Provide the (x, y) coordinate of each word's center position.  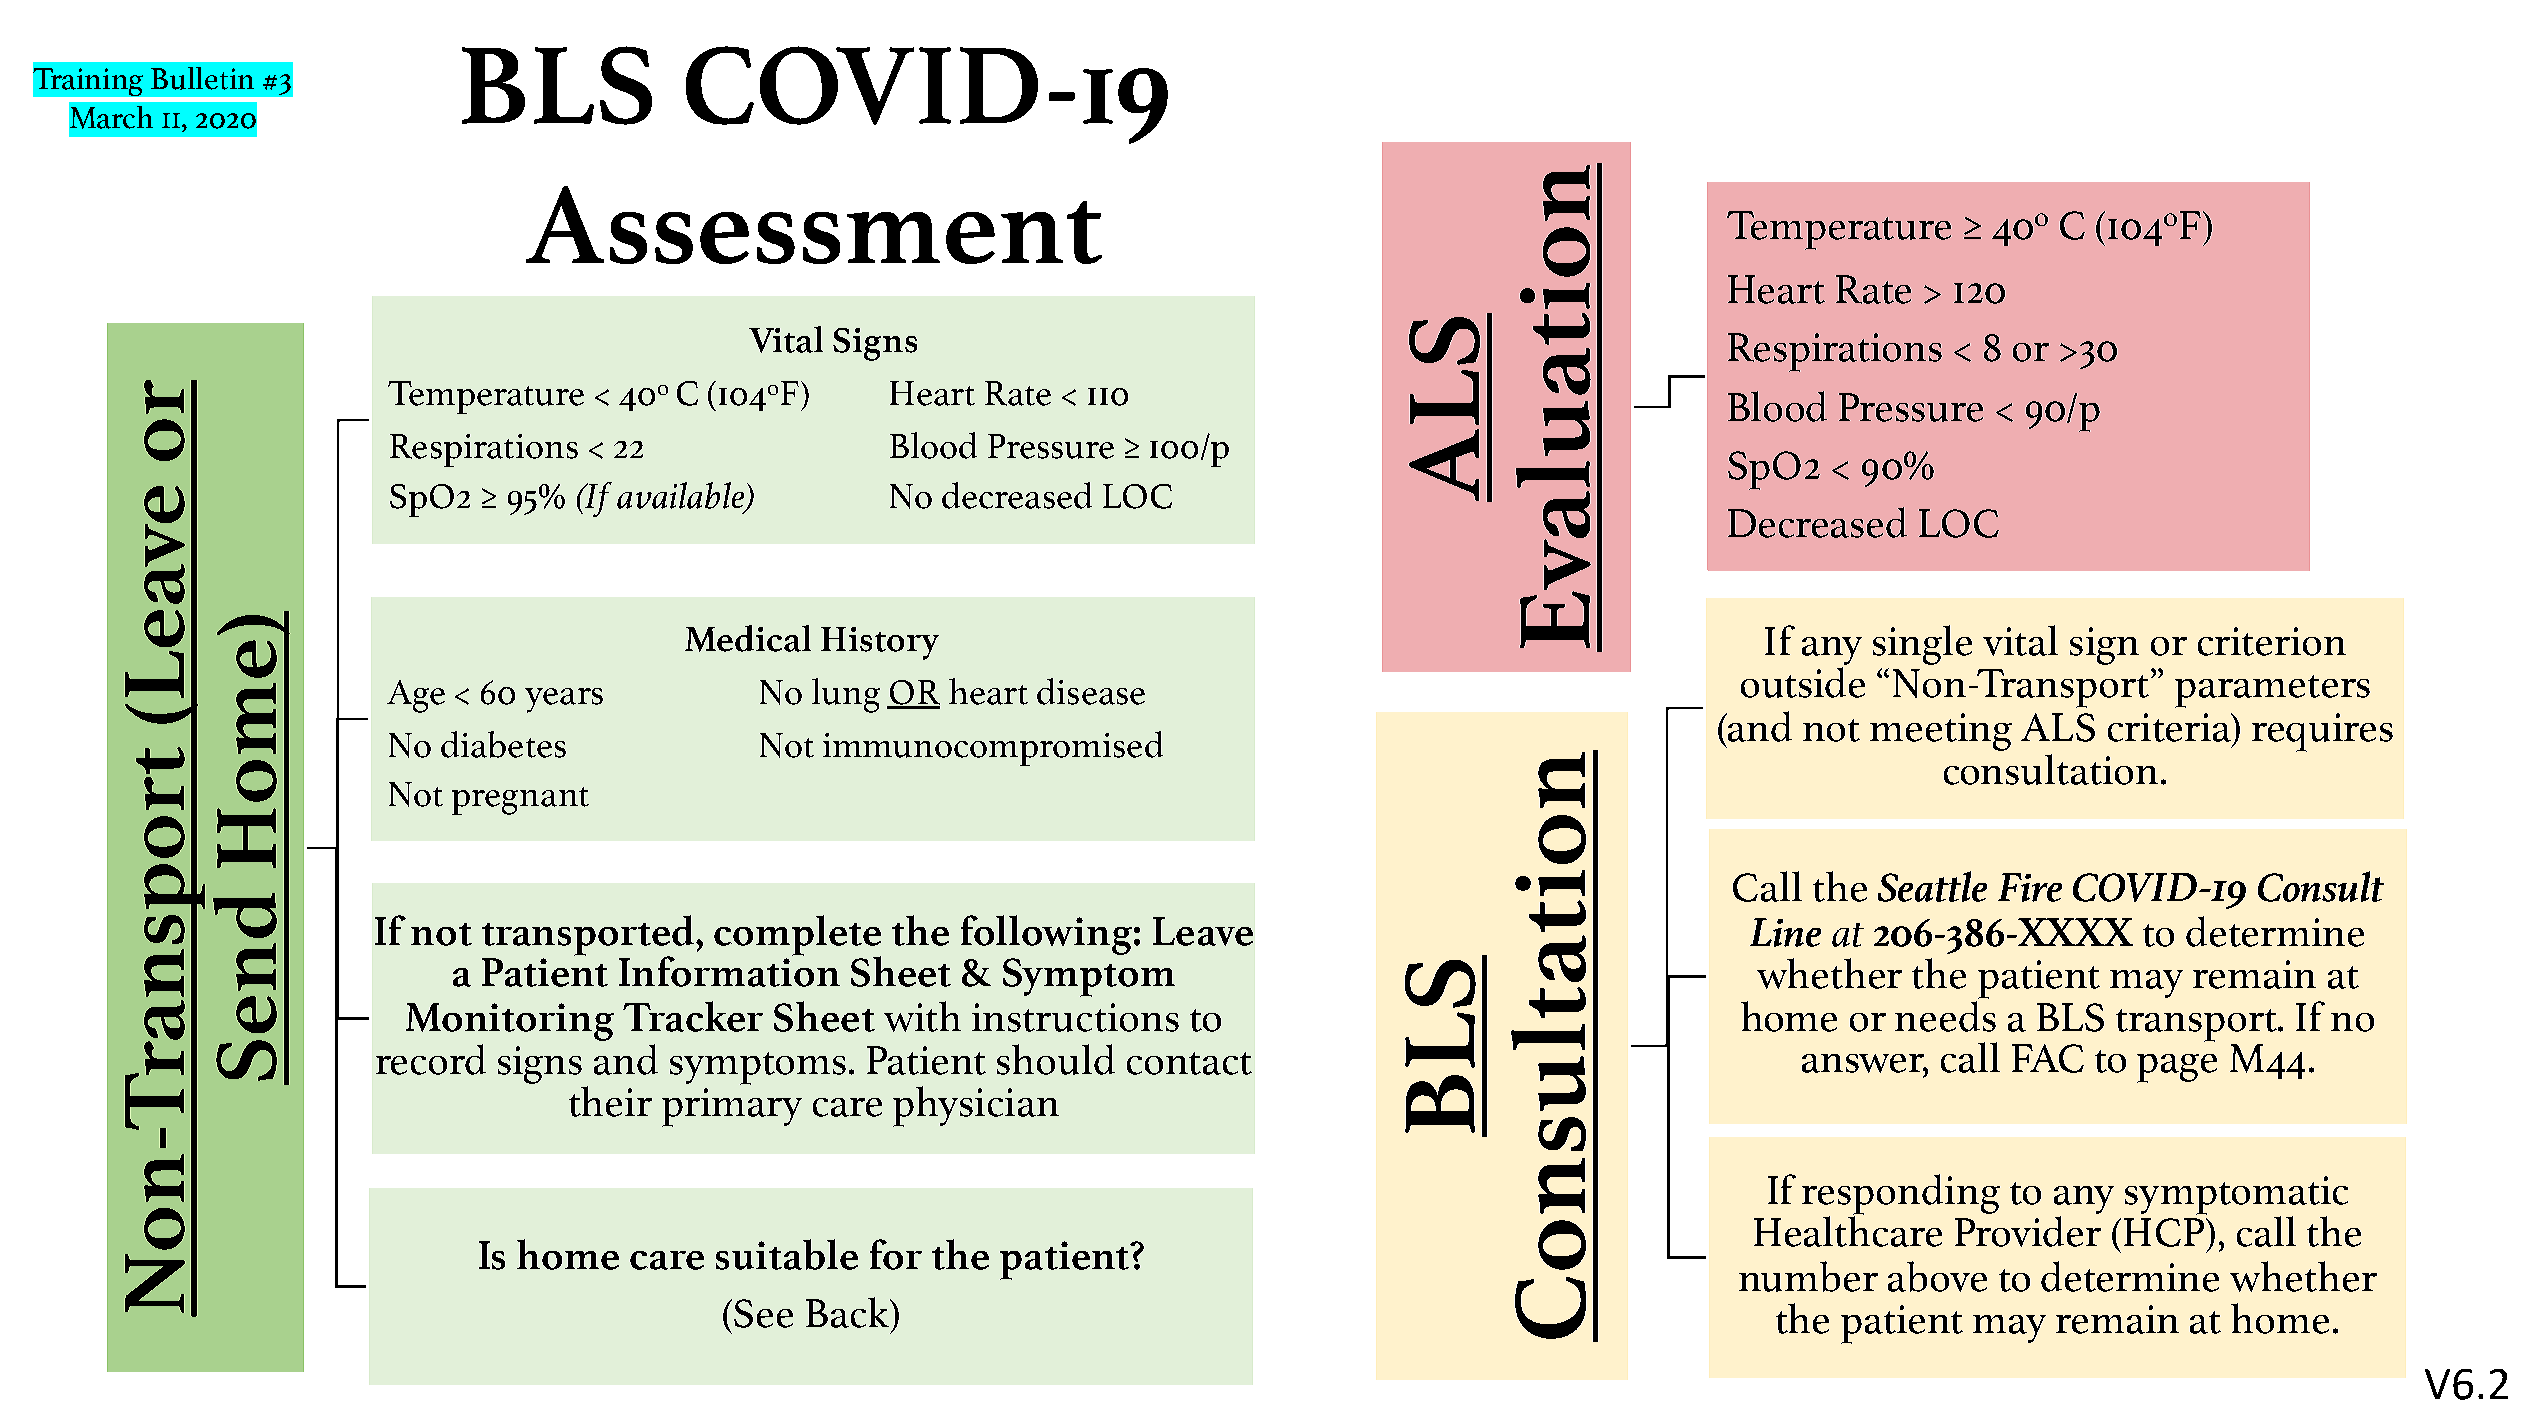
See (763, 1313)
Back (849, 1312)
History (880, 643)
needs (1945, 1016)
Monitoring (510, 1022)
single (1922, 645)
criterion (2272, 641)
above (1937, 1276)
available (682, 496)
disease (1091, 691)
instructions (1075, 1017)
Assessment (814, 225)
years (564, 700)
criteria (2170, 727)
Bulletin (202, 78)
